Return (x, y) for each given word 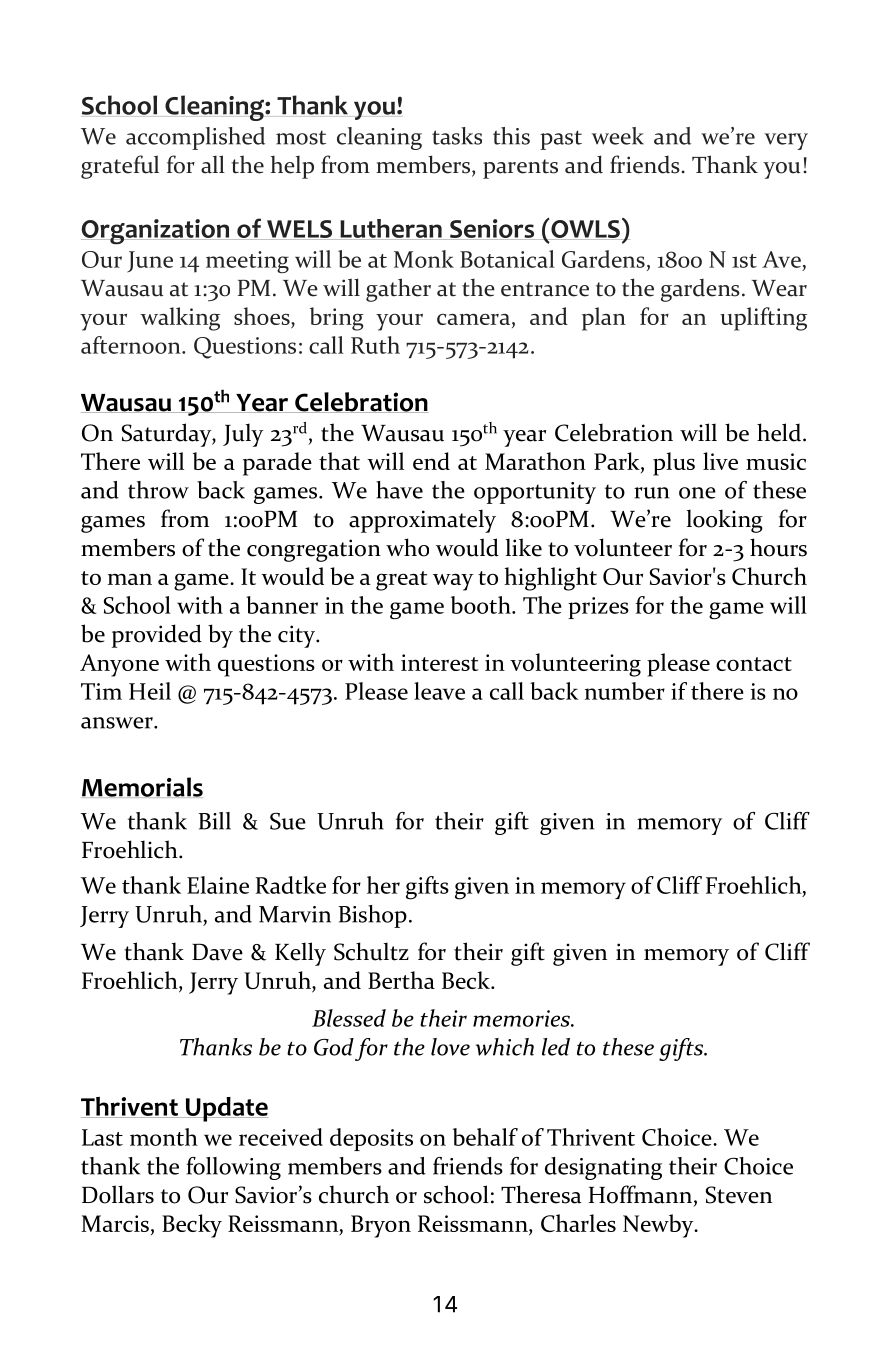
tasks (457, 136)
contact (754, 664)
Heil (150, 691)
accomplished (195, 138)
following (233, 1168)
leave (439, 691)
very (786, 141)
